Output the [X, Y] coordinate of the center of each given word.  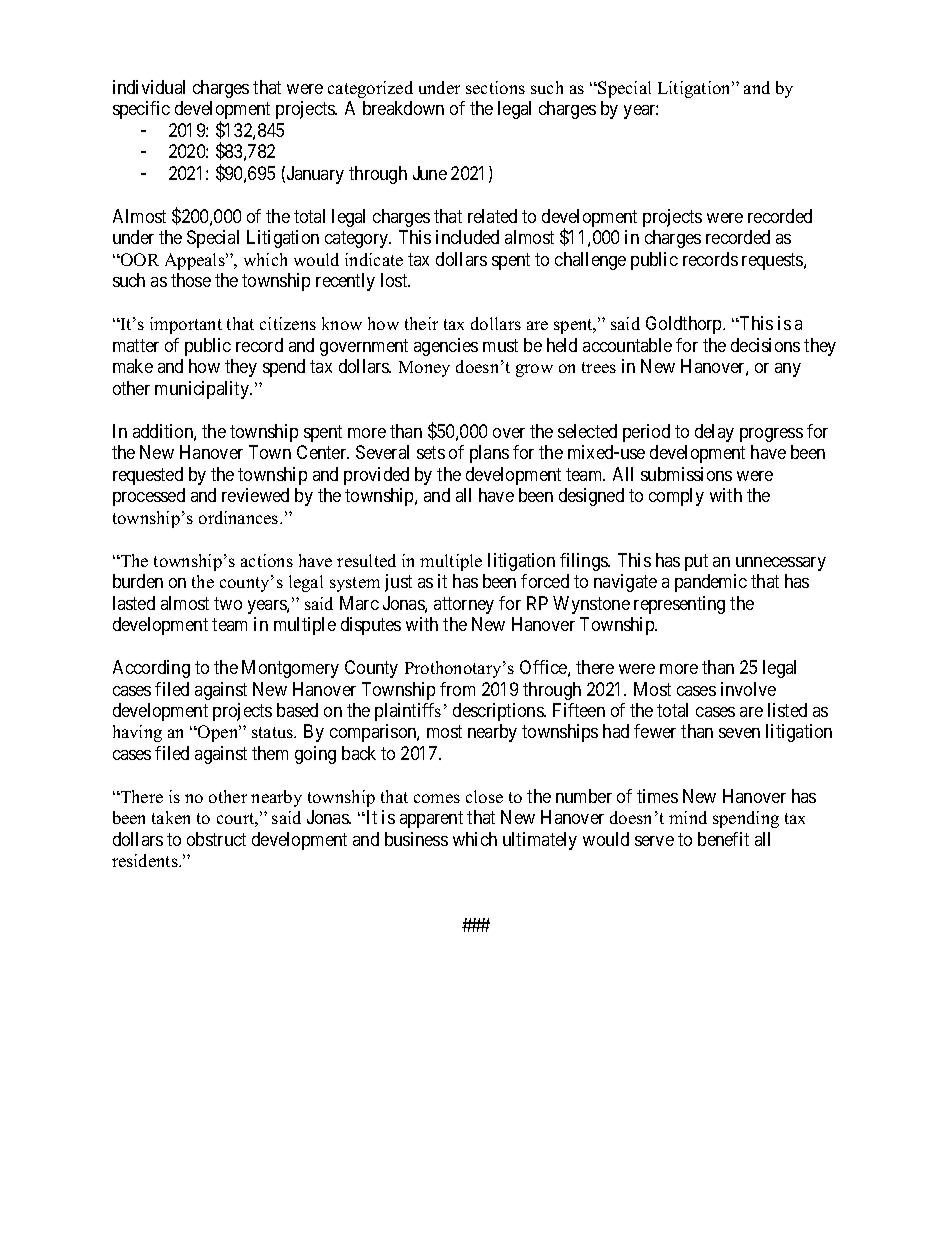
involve [748, 689]
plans [489, 454]
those [191, 280]
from [457, 689]
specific [141, 110]
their [421, 323]
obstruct [216, 839]
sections [495, 87]
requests [773, 261]
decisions [765, 345]
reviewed [255, 495]
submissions [686, 474]
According [151, 669]
